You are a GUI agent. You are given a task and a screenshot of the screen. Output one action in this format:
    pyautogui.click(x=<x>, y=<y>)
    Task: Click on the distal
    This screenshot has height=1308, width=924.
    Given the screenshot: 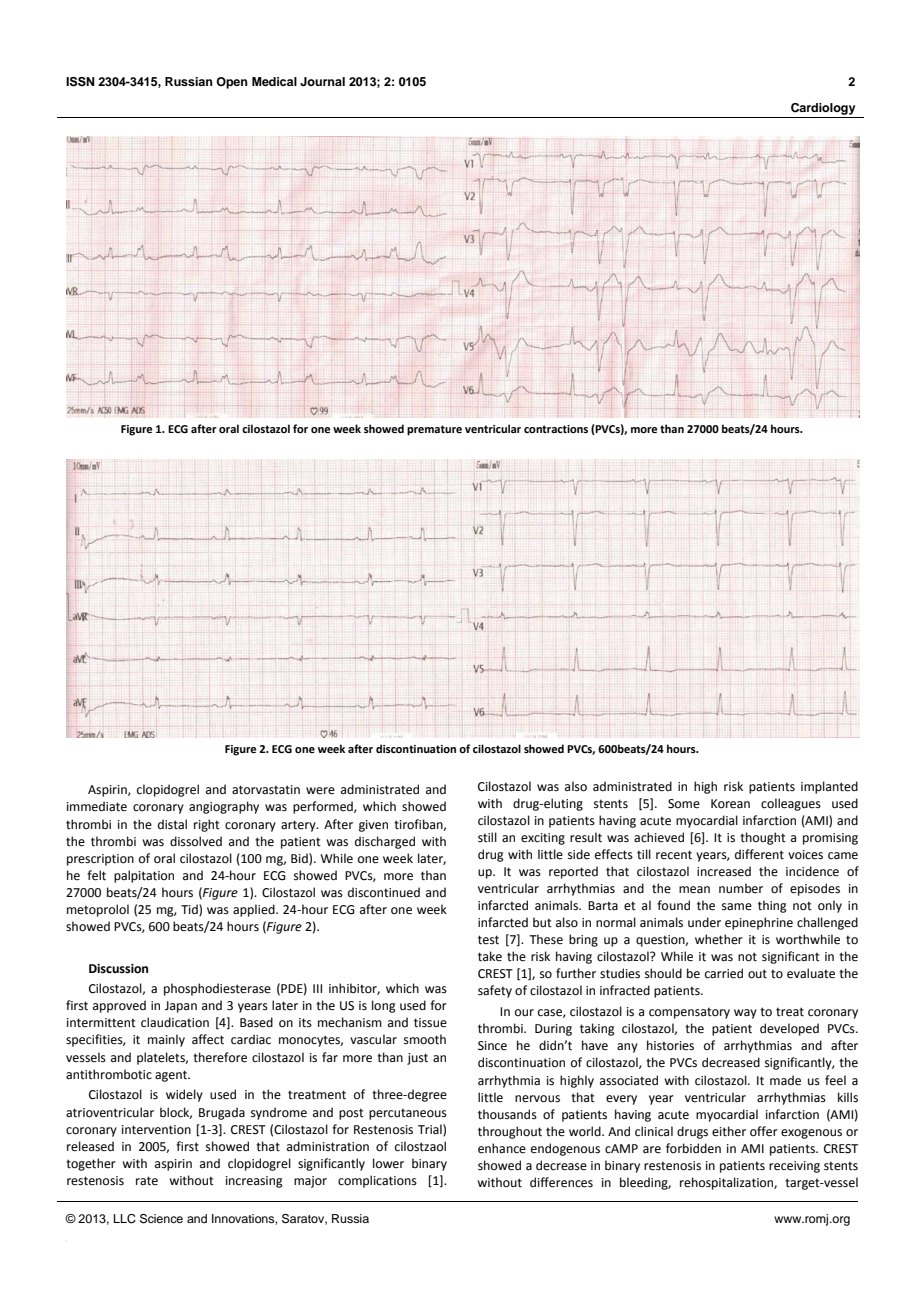 What is the action you would take?
    pyautogui.click(x=172, y=824)
